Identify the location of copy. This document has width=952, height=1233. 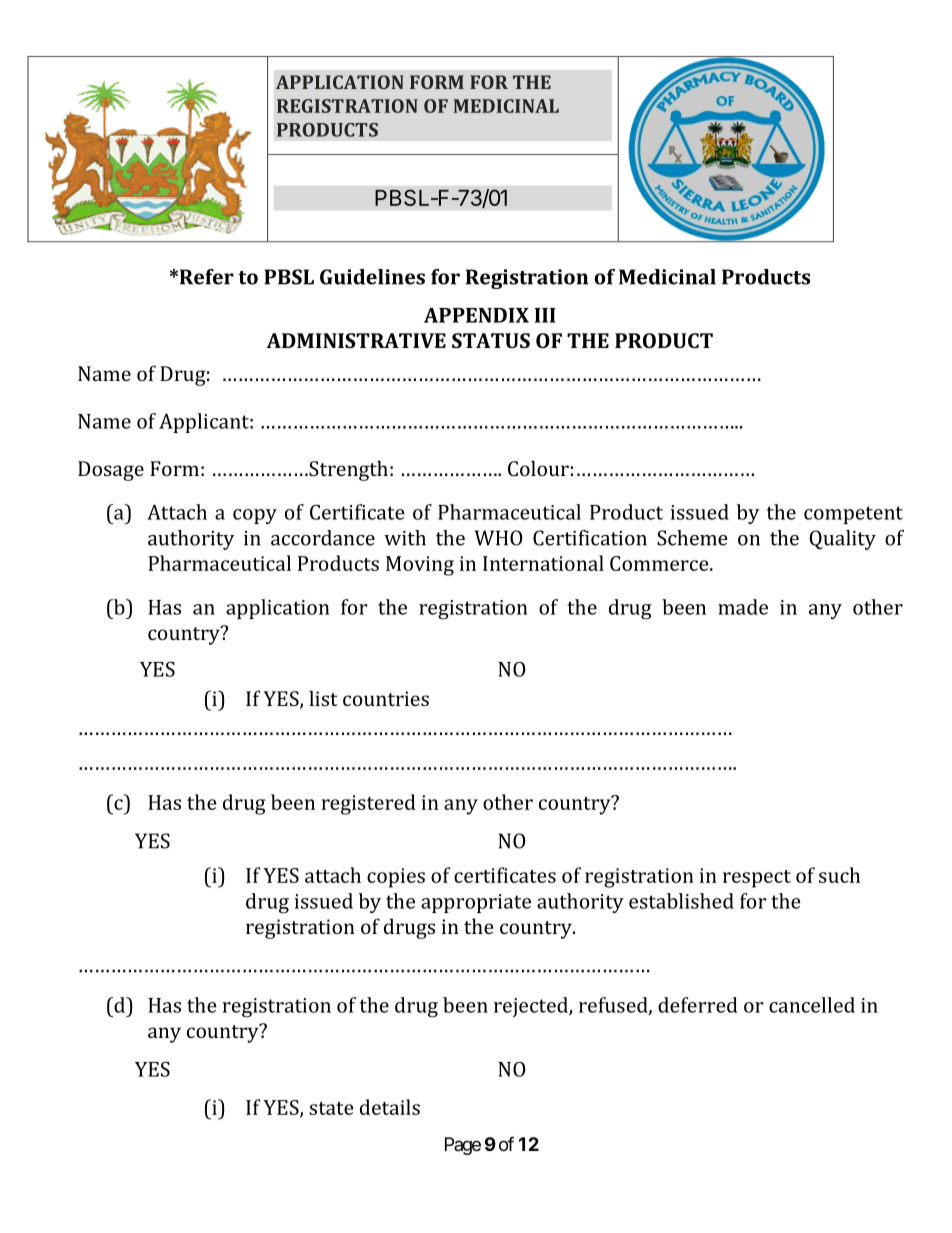
(255, 516).
